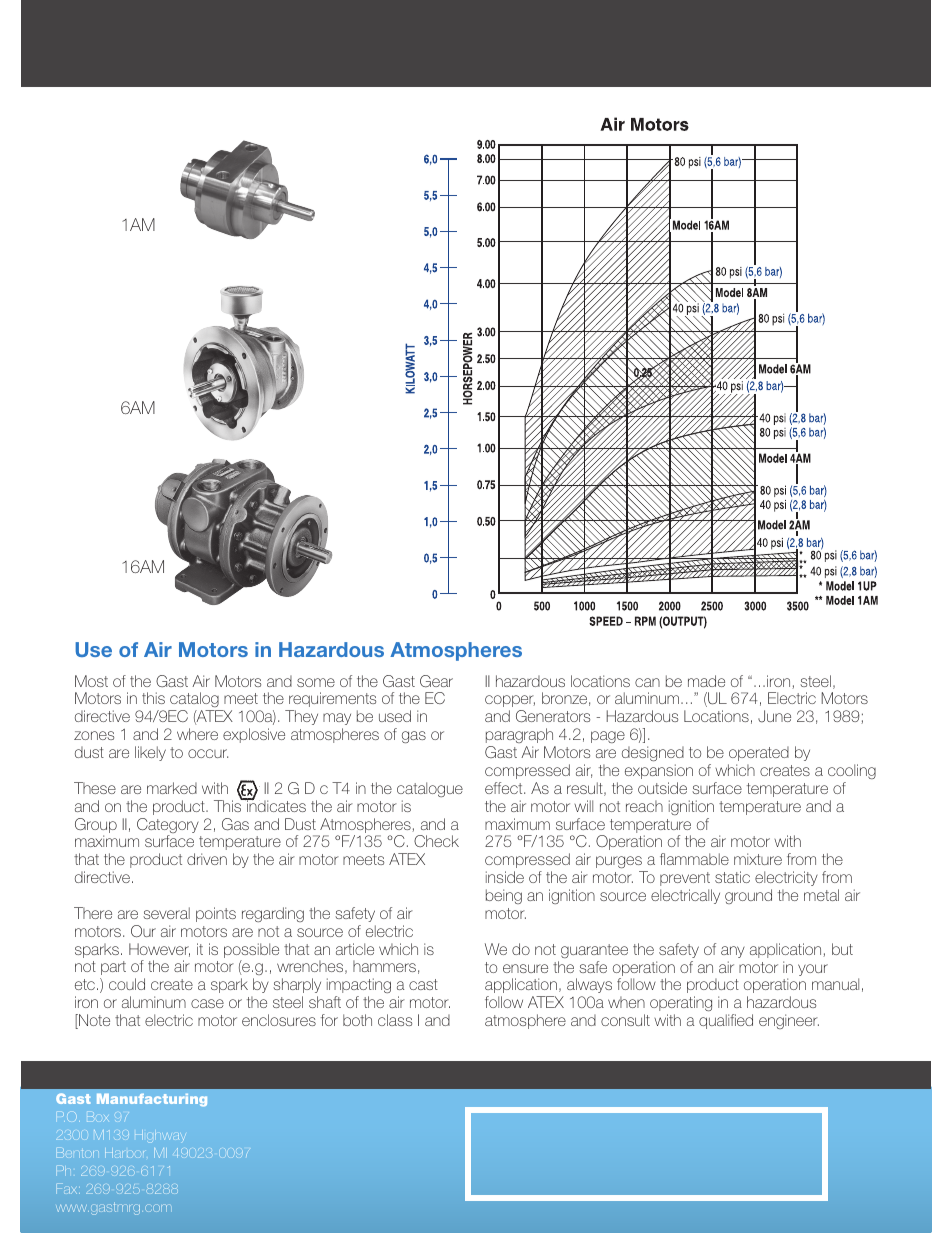 Image resolution: width=952 pixels, height=1233 pixels. What do you see at coordinates (159, 1135) in the screenshot?
I see `Highway` at bounding box center [159, 1135].
